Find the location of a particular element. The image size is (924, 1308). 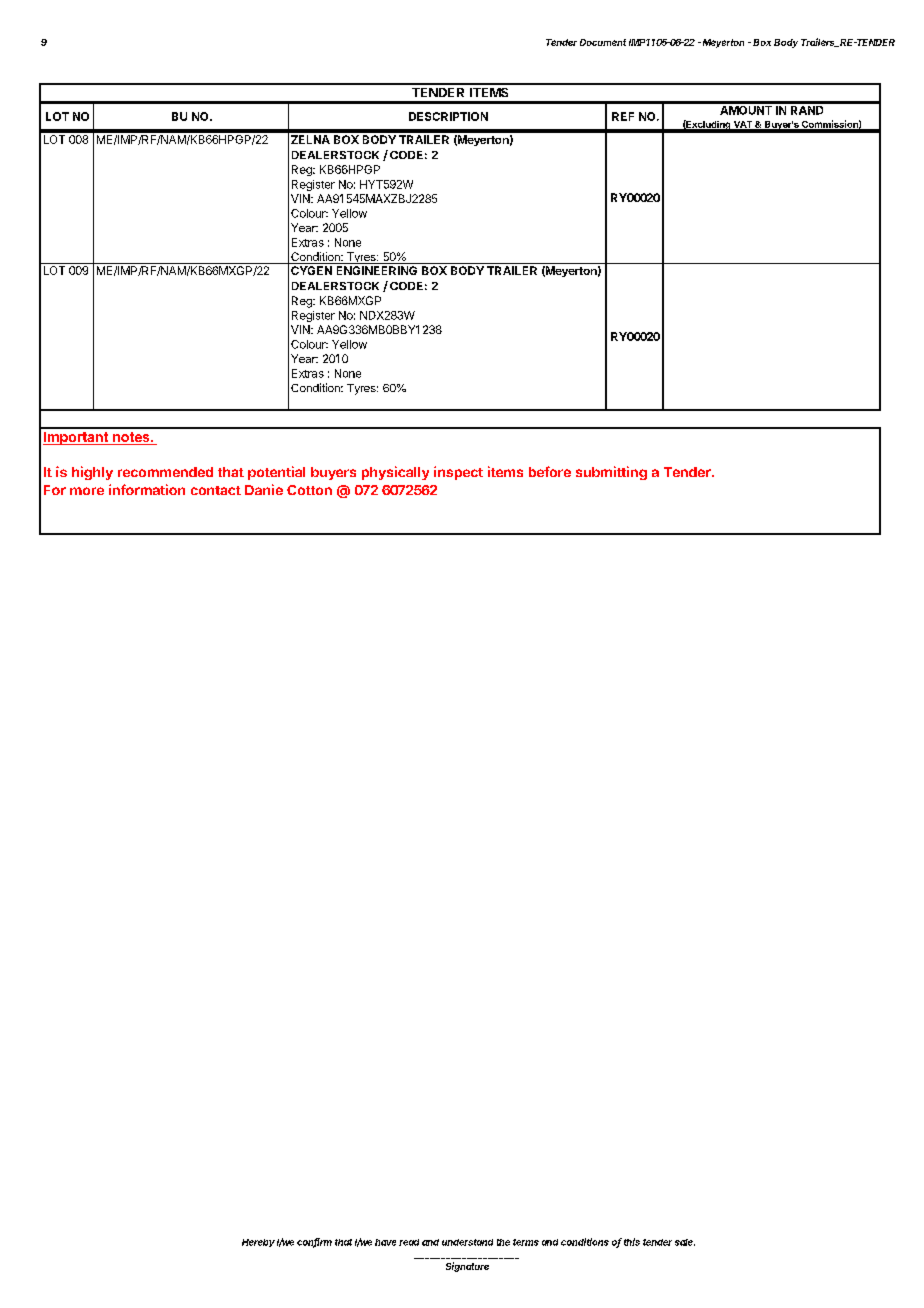

before is located at coordinates (550, 471).
